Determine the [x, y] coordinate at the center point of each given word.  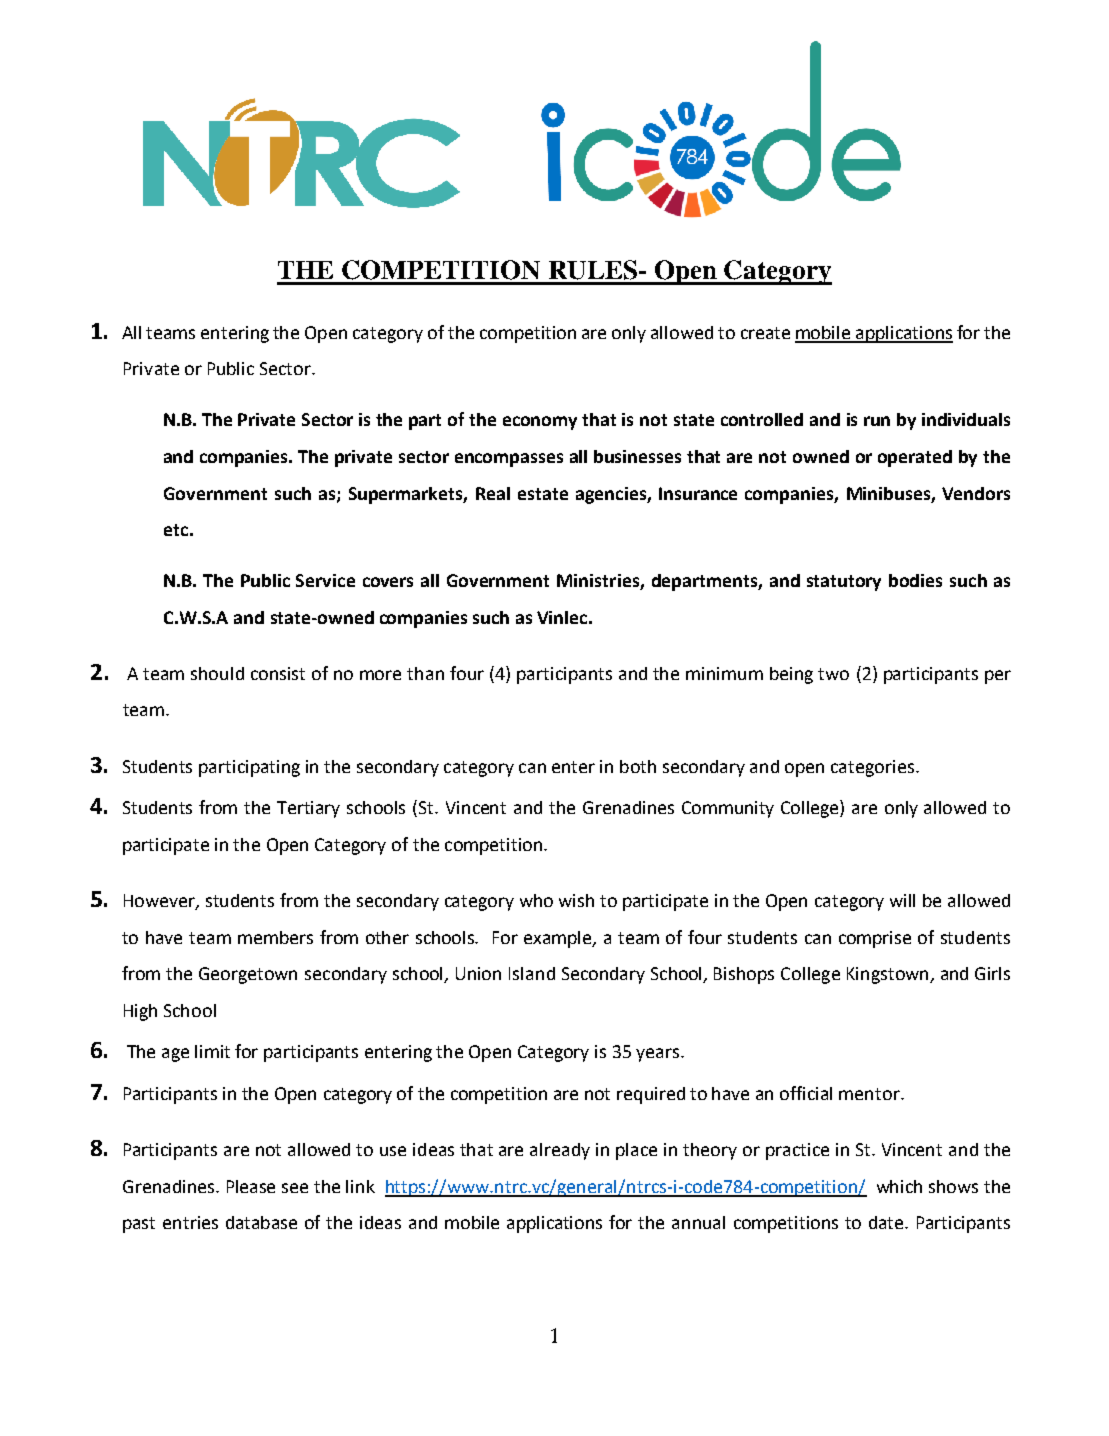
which [899, 1186]
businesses [637, 456]
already [560, 1151]
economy [540, 423]
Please [251, 1186]
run [877, 421]
